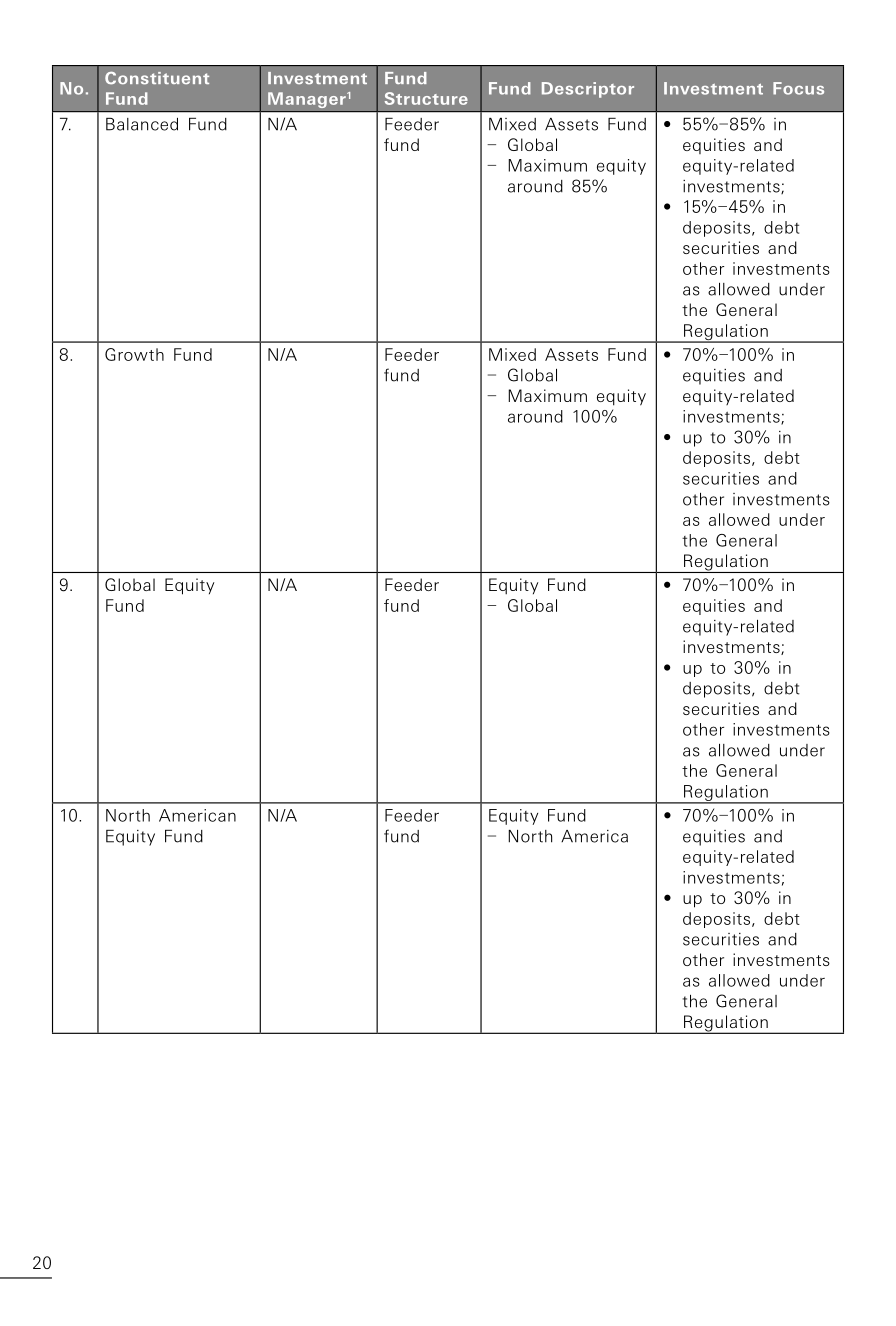 This screenshot has height=1326, width=896. I want to click on Descriptor, so click(588, 90).
